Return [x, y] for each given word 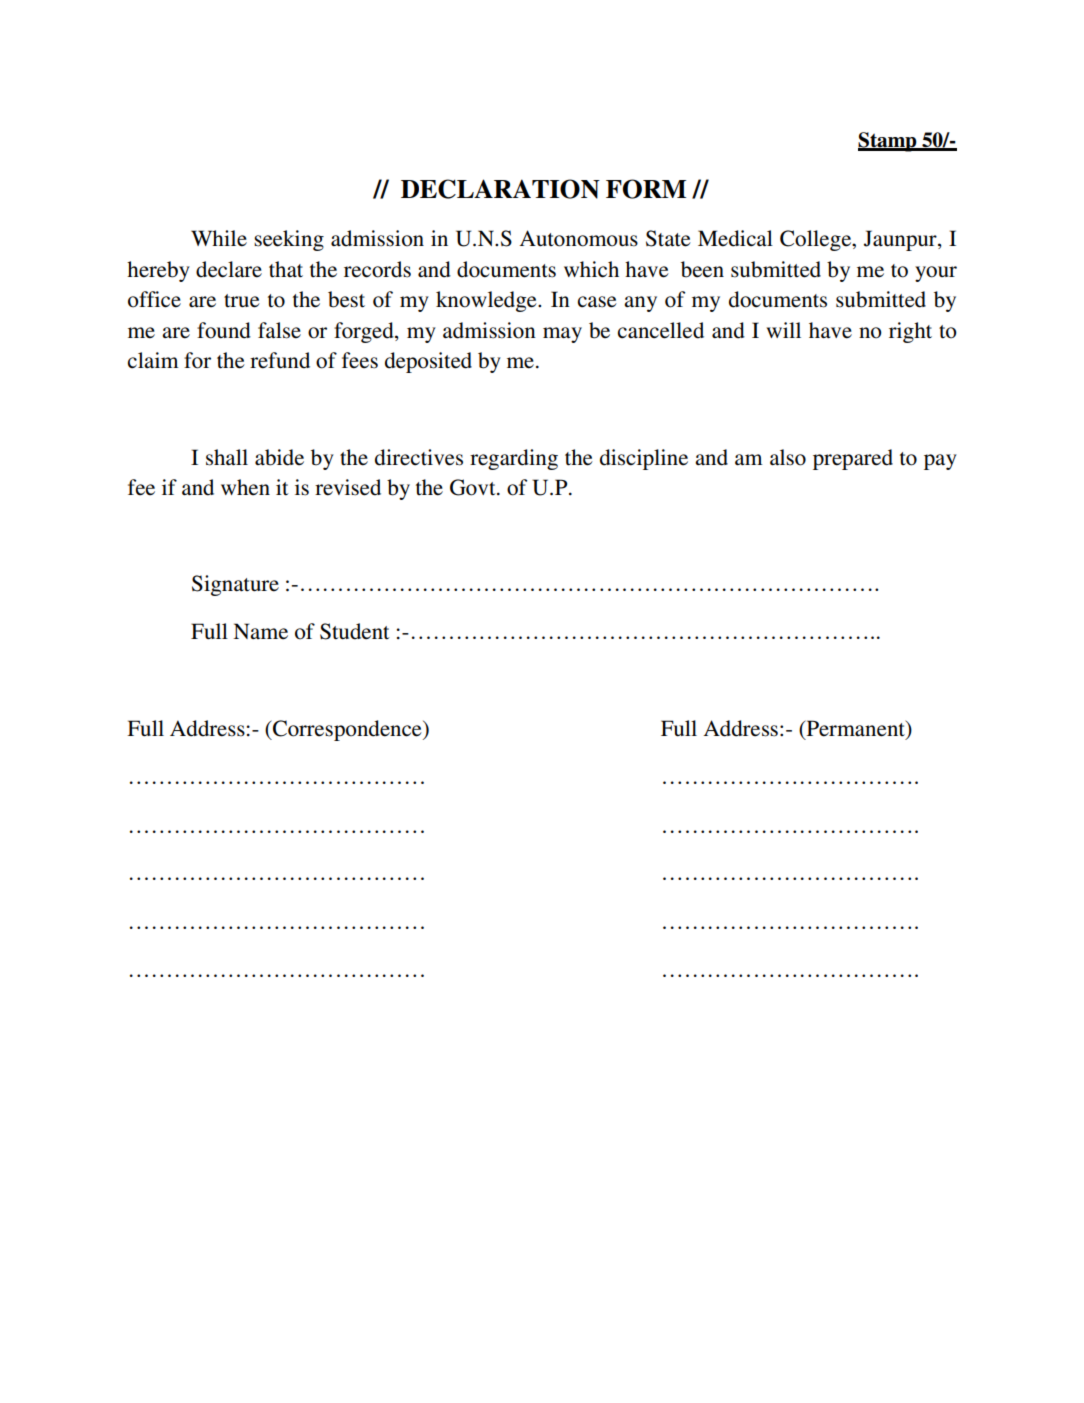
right [910, 332]
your [936, 274]
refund [280, 360]
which [591, 269]
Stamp [888, 142]
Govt [474, 487]
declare [229, 269]
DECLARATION [500, 189]
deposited [428, 362]
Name [260, 631]
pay [940, 462]
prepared [853, 459]
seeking [289, 240]
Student [354, 631]
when [245, 487]
